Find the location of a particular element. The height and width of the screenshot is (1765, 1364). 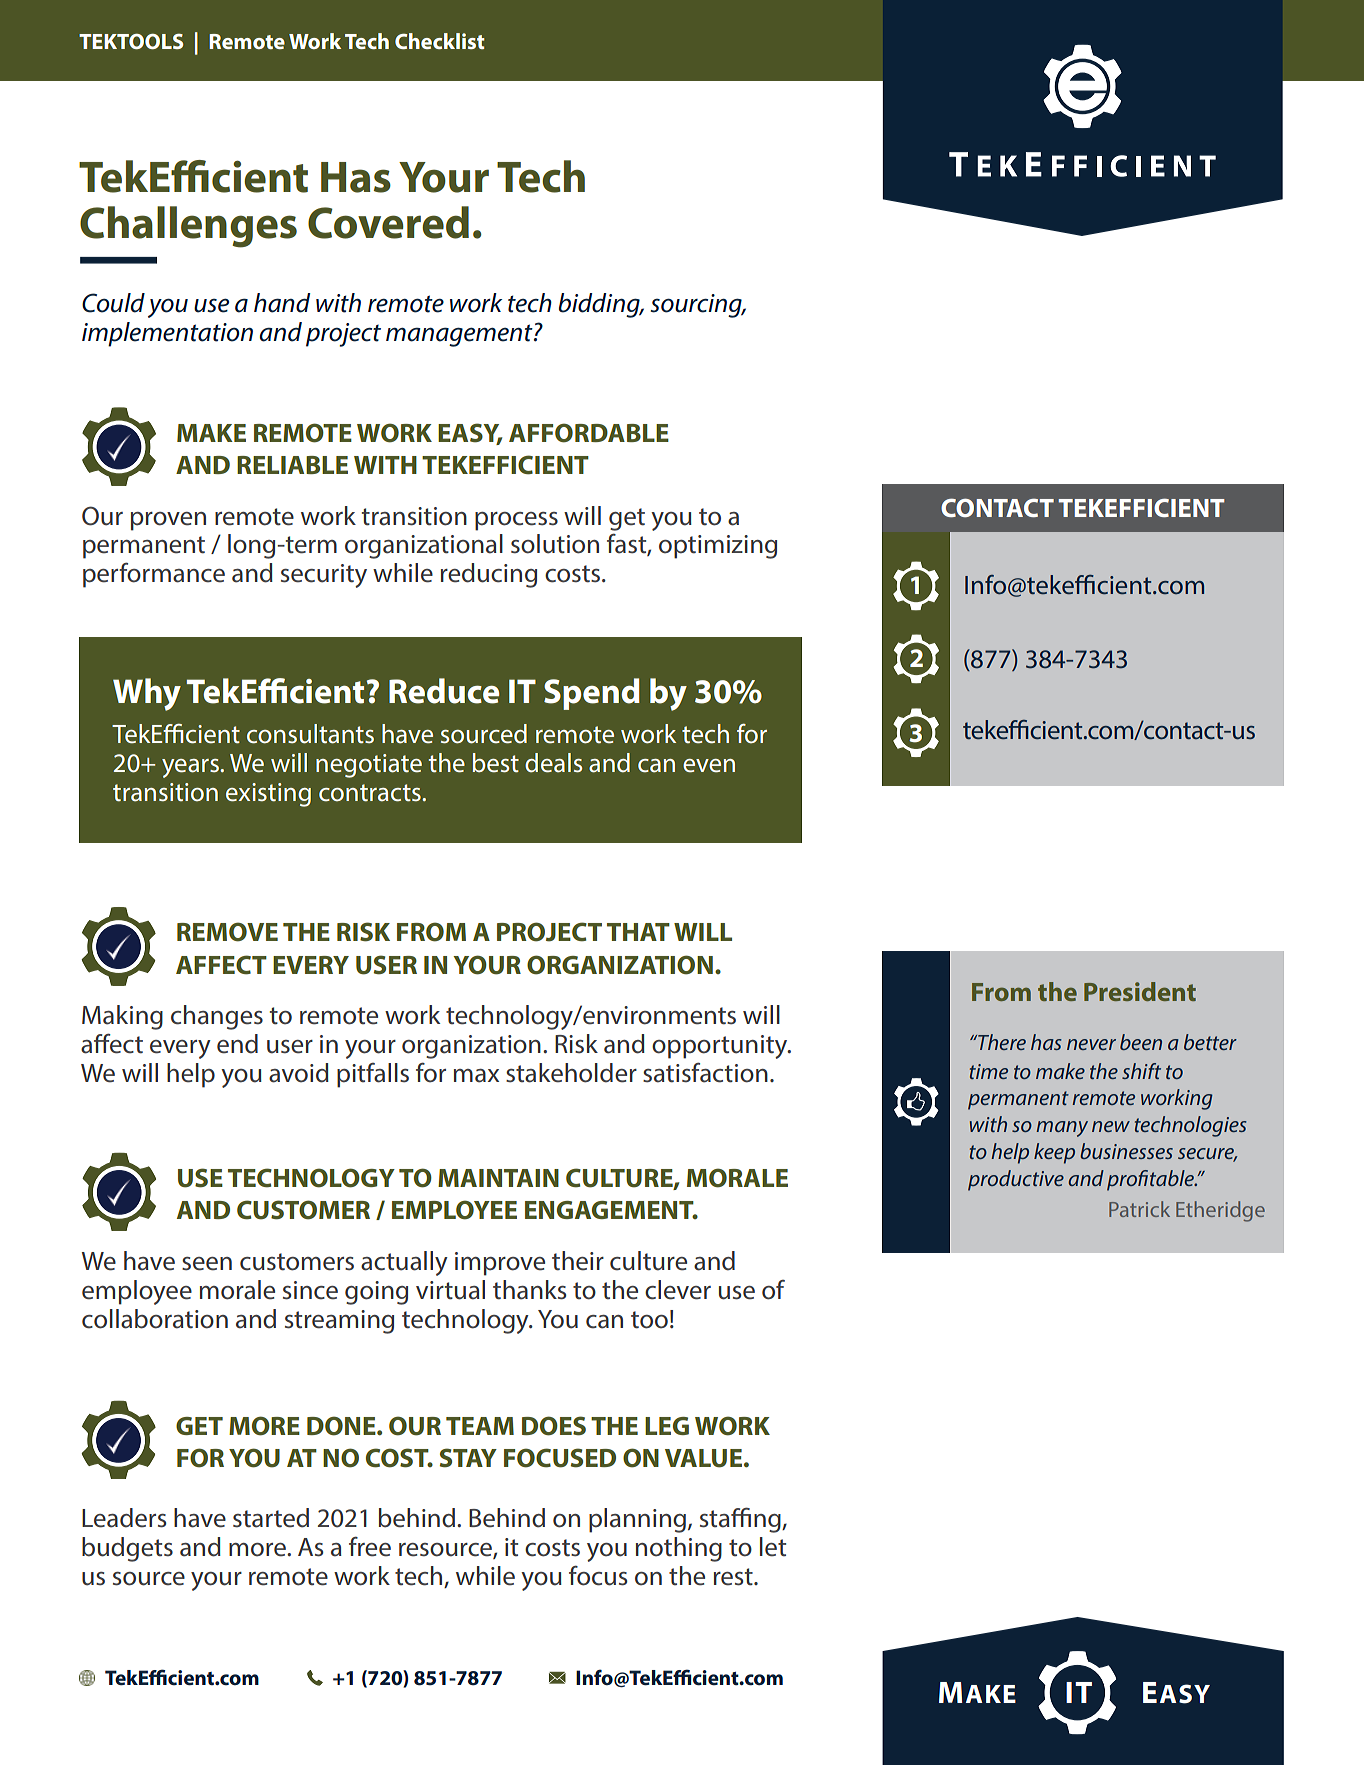

Covered is located at coordinates (388, 222).
